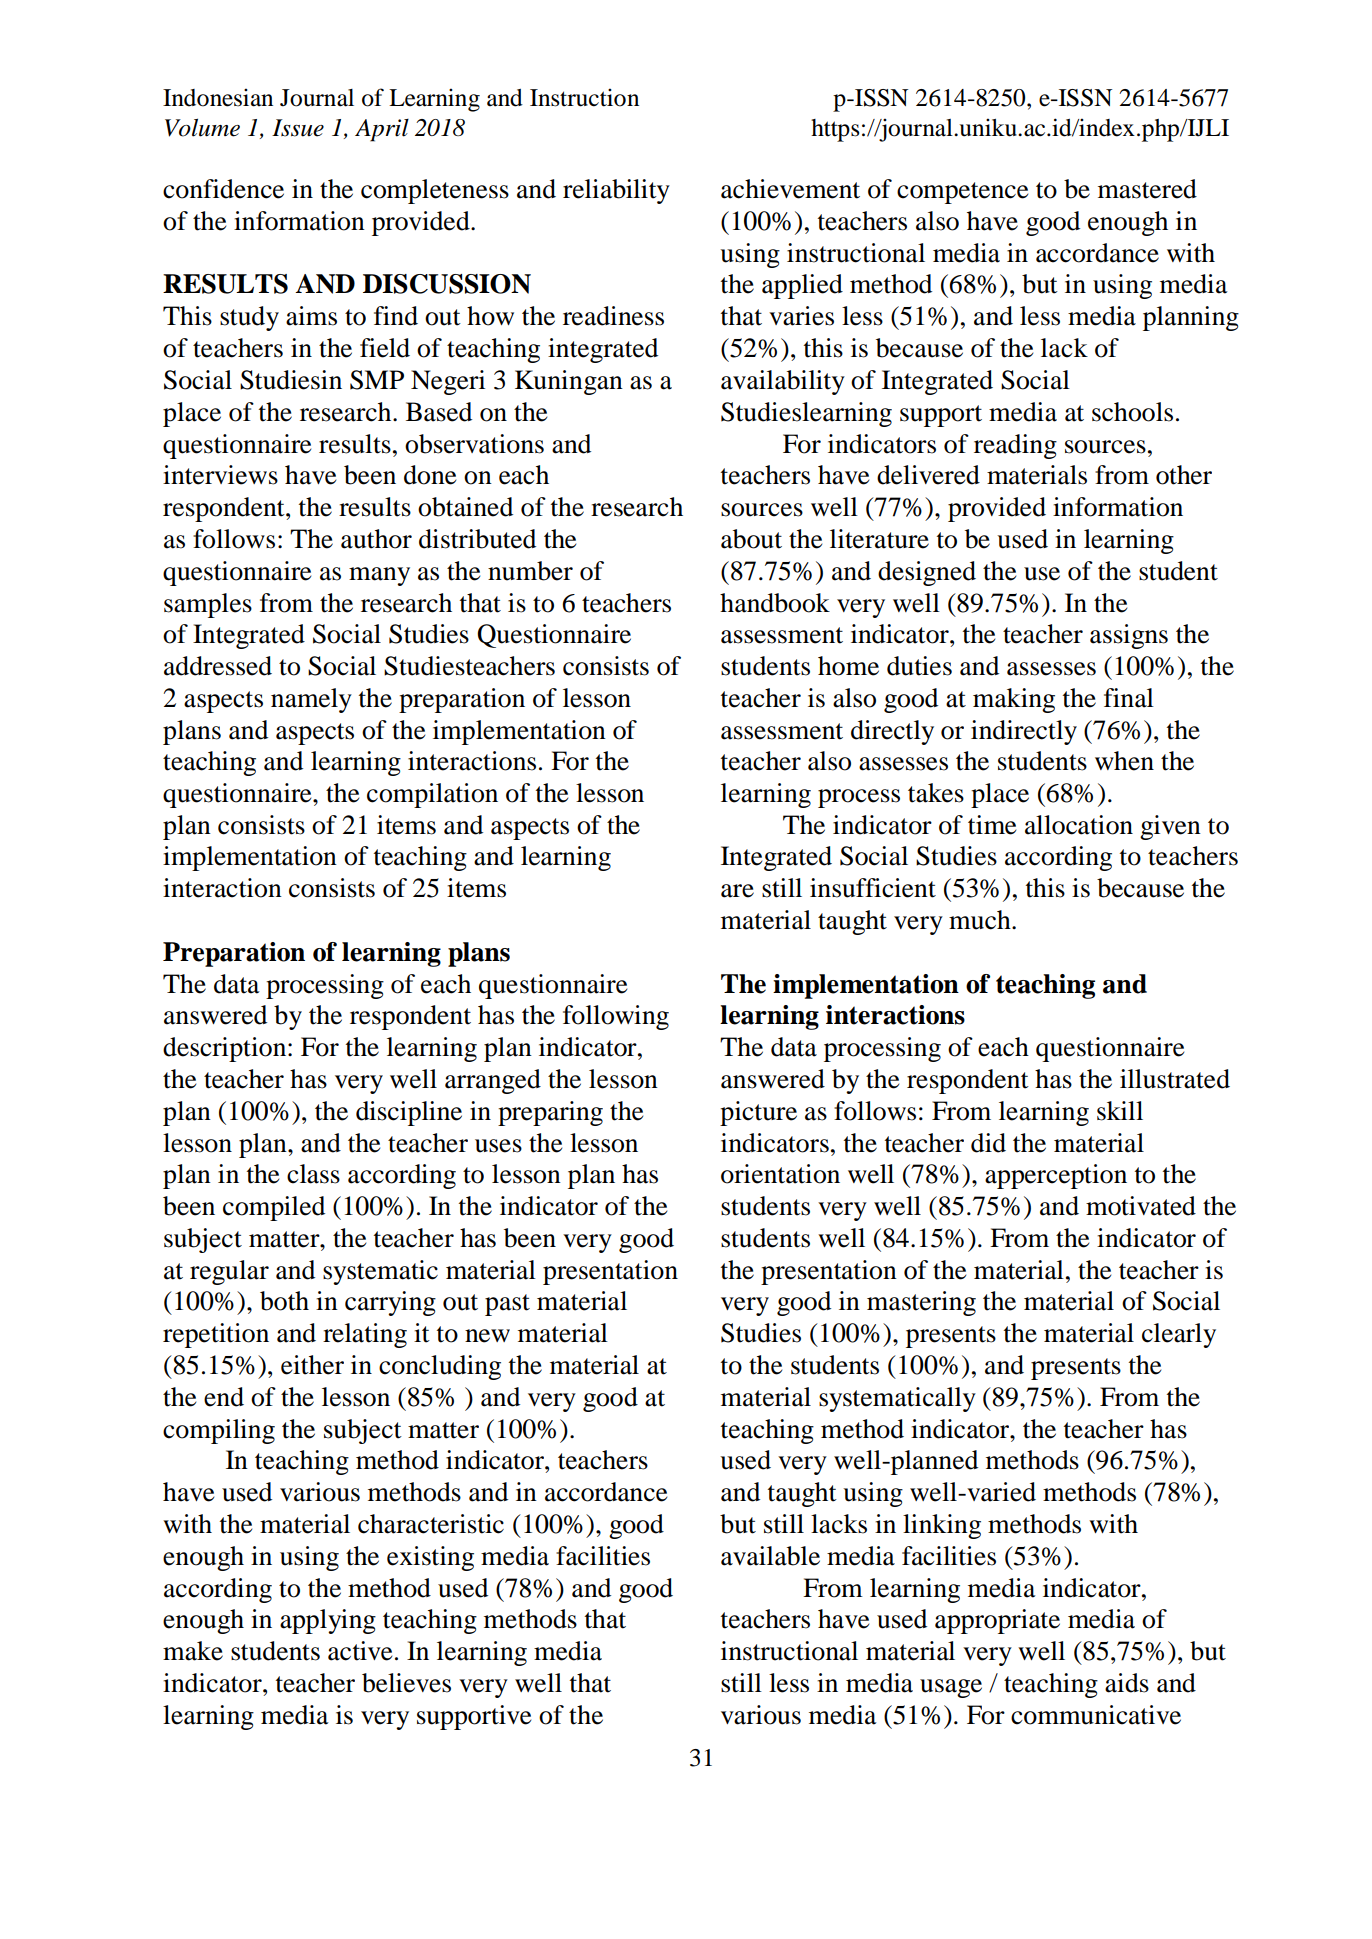 This screenshot has width=1372, height=1939. I want to click on aids, so click(1127, 1683).
